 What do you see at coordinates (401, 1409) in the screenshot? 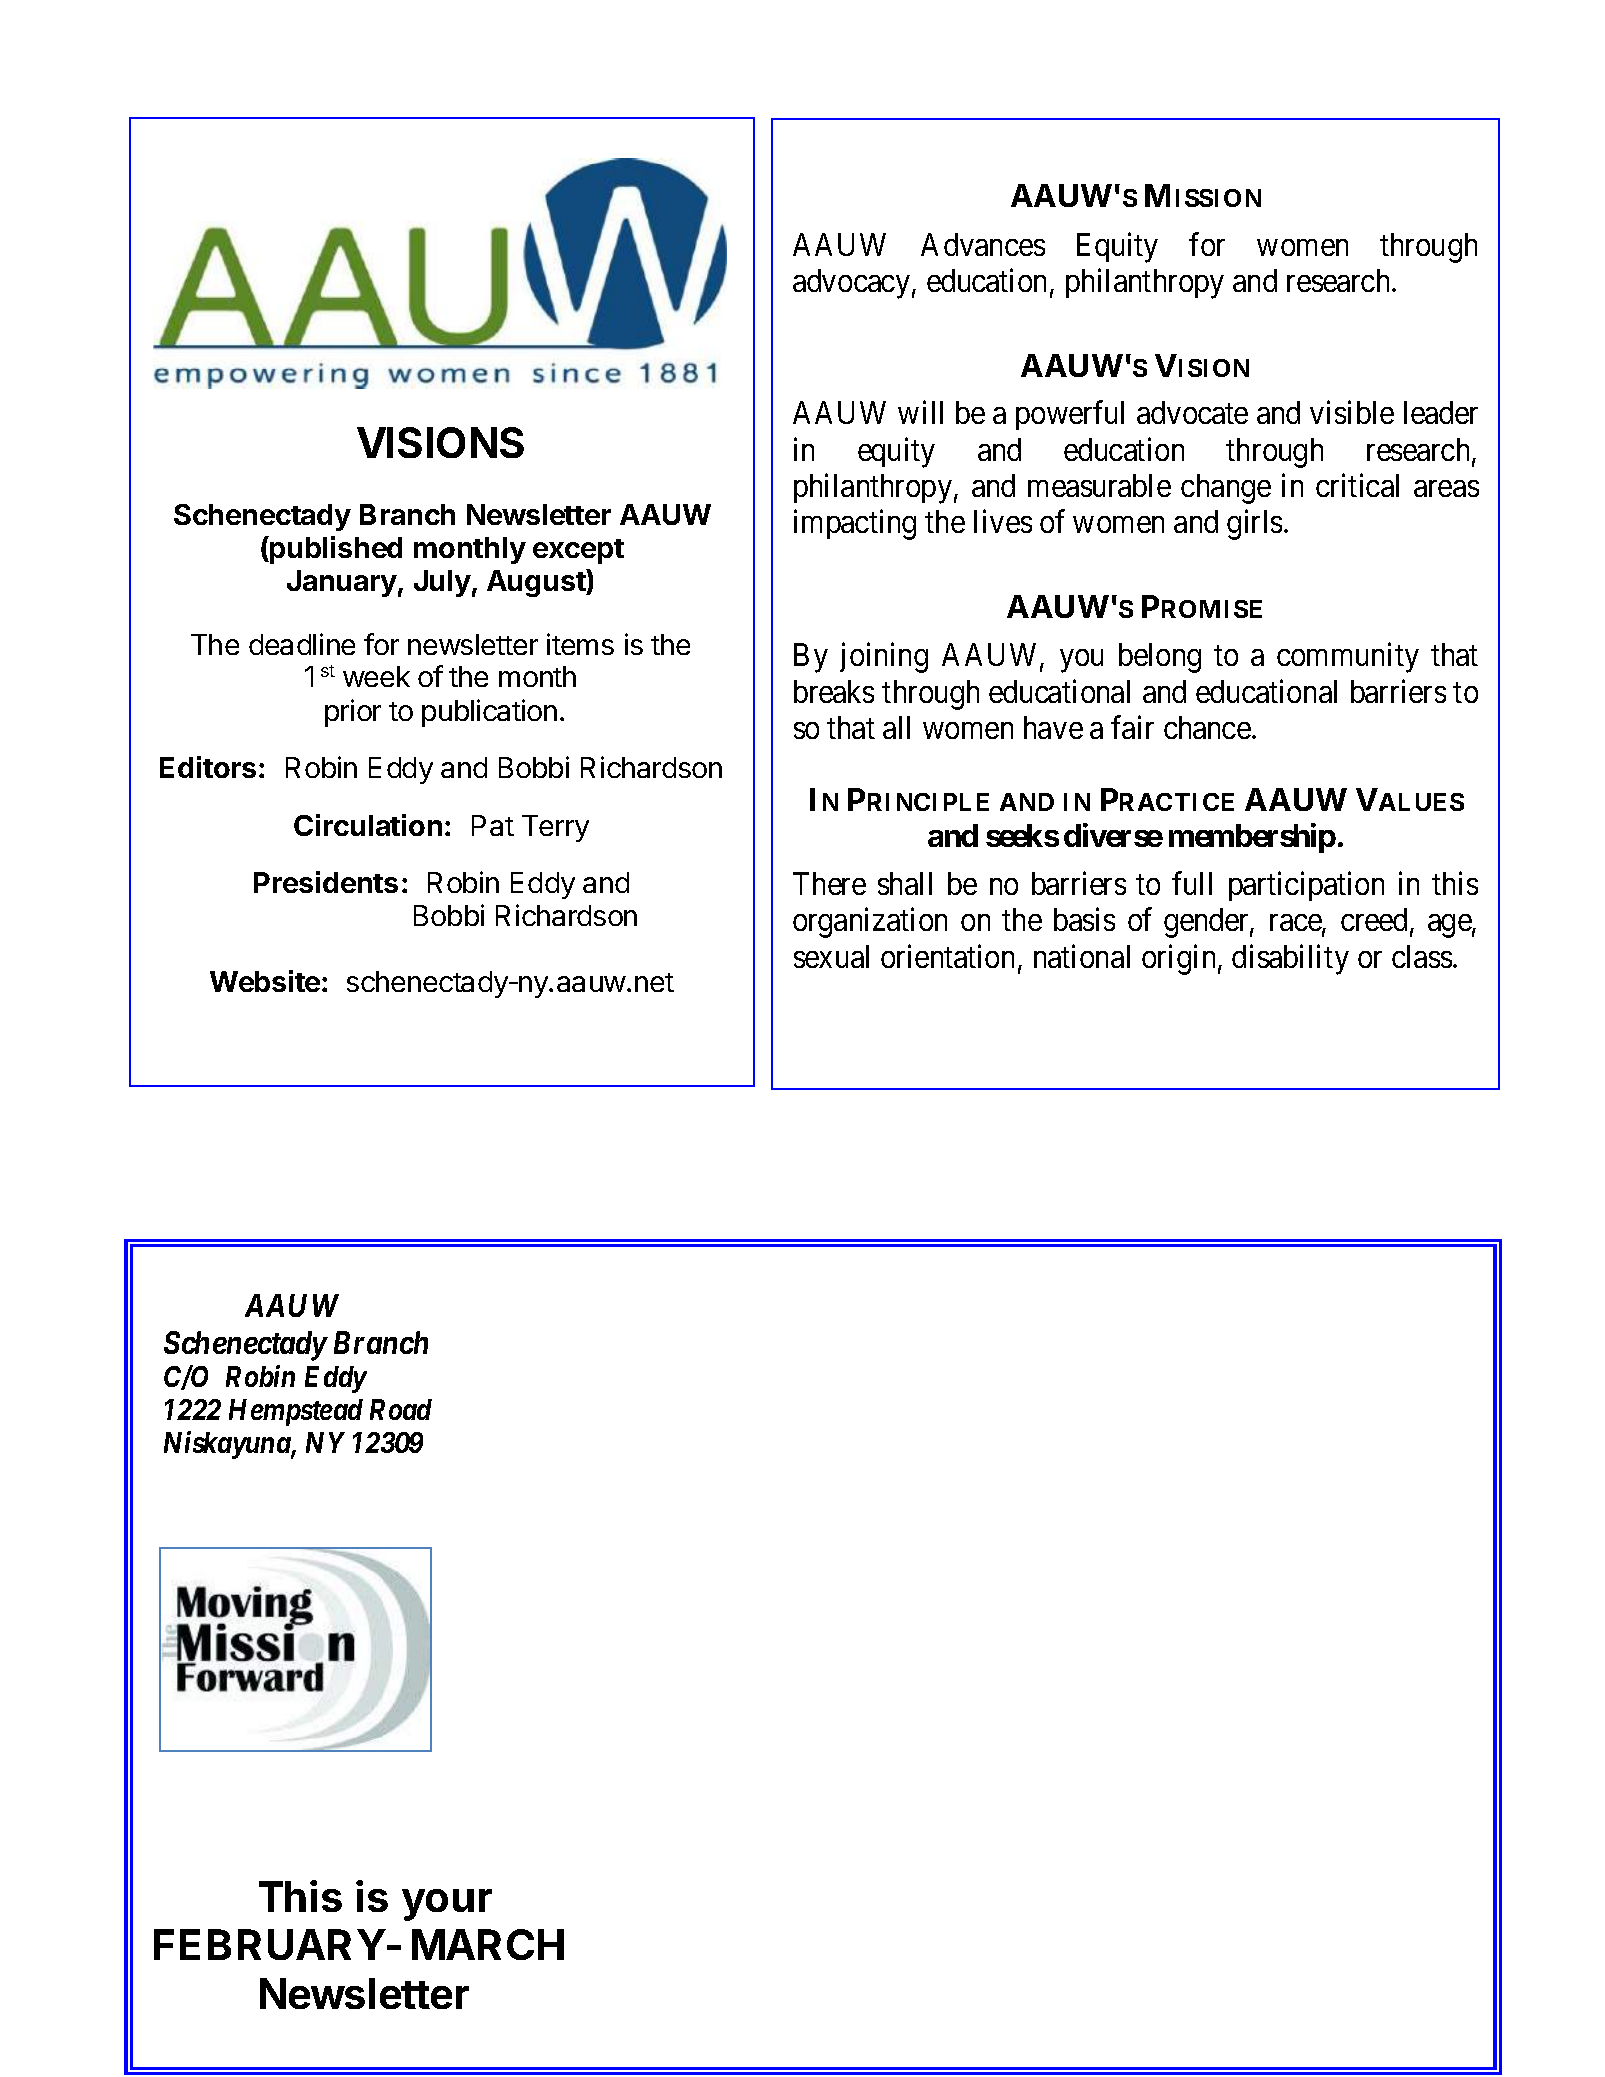
I see `Road` at bounding box center [401, 1409].
